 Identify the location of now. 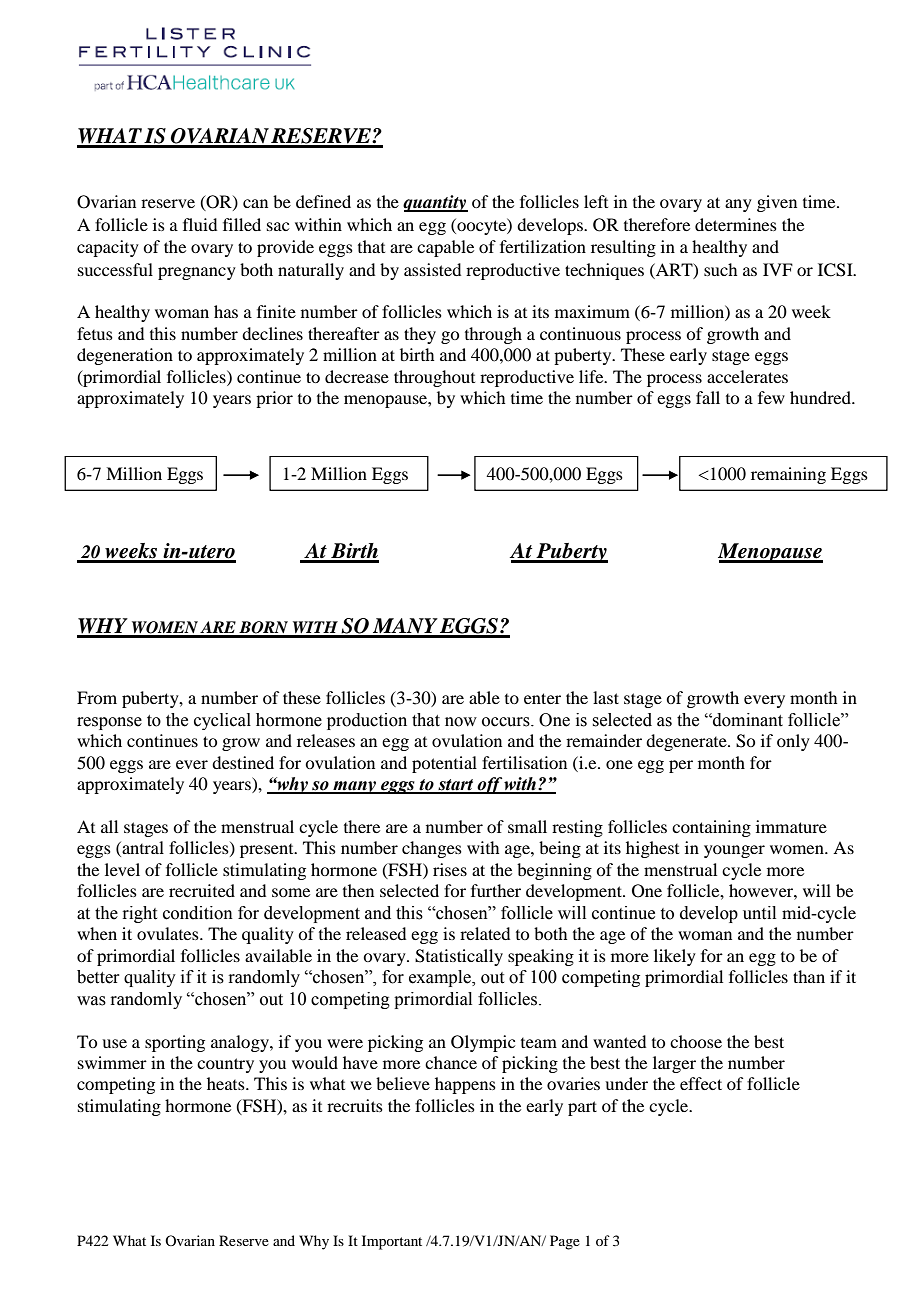
(461, 722).
